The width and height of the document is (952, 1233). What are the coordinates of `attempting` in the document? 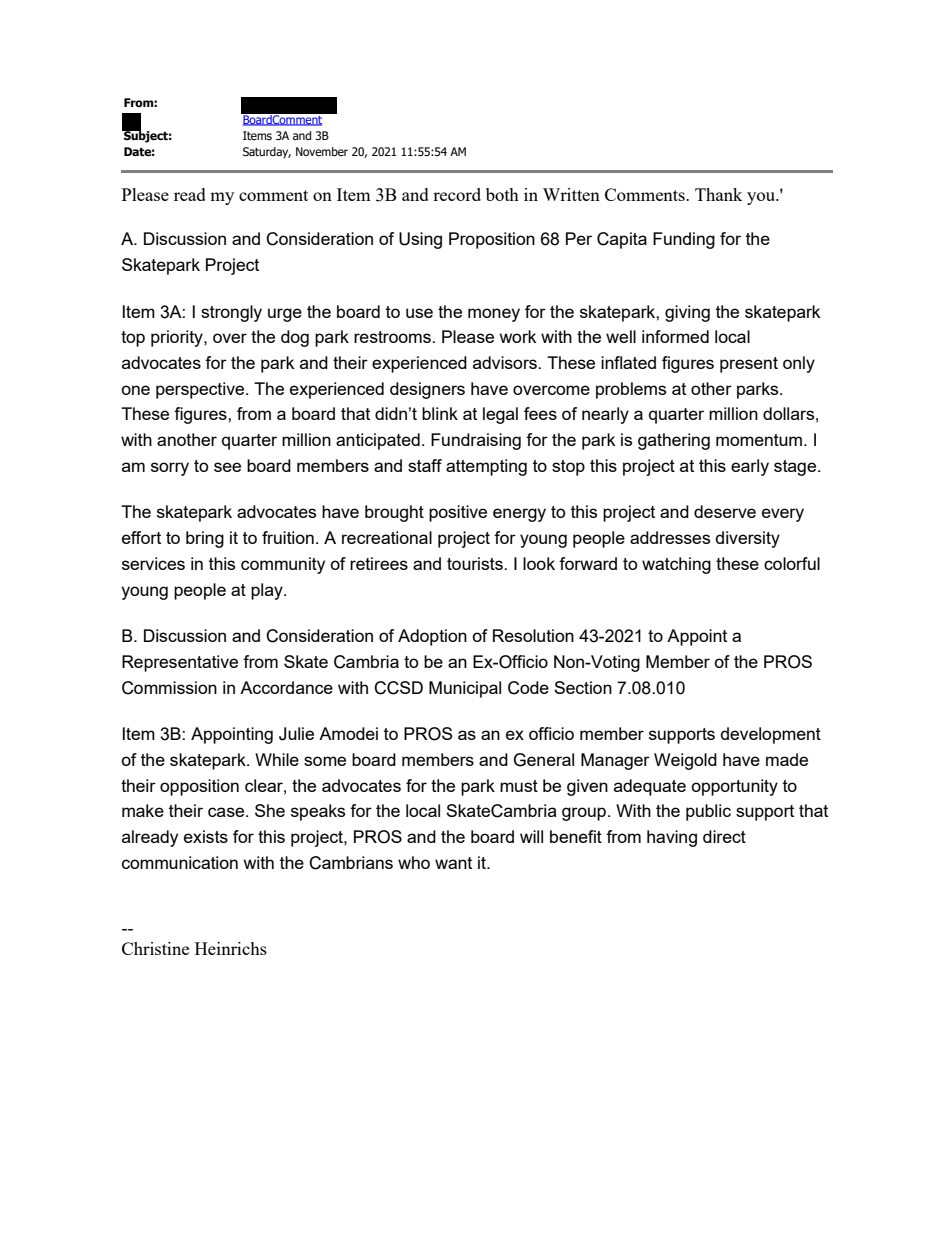 It's located at (486, 467).
